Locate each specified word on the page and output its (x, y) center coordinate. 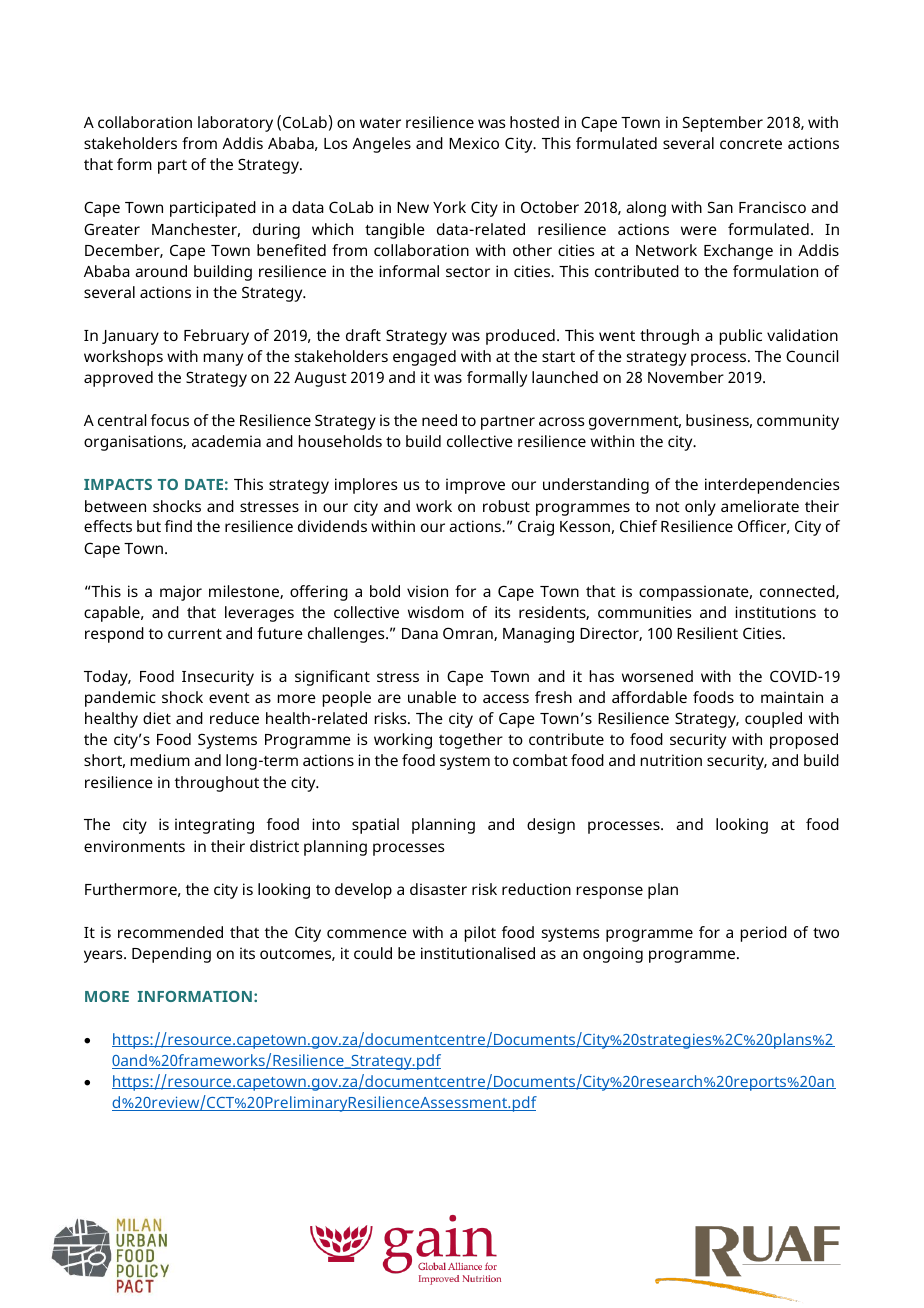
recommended (170, 932)
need (439, 420)
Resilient (707, 633)
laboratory (235, 124)
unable (432, 697)
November (686, 377)
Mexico (474, 143)
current (195, 634)
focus (170, 420)
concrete (751, 144)
